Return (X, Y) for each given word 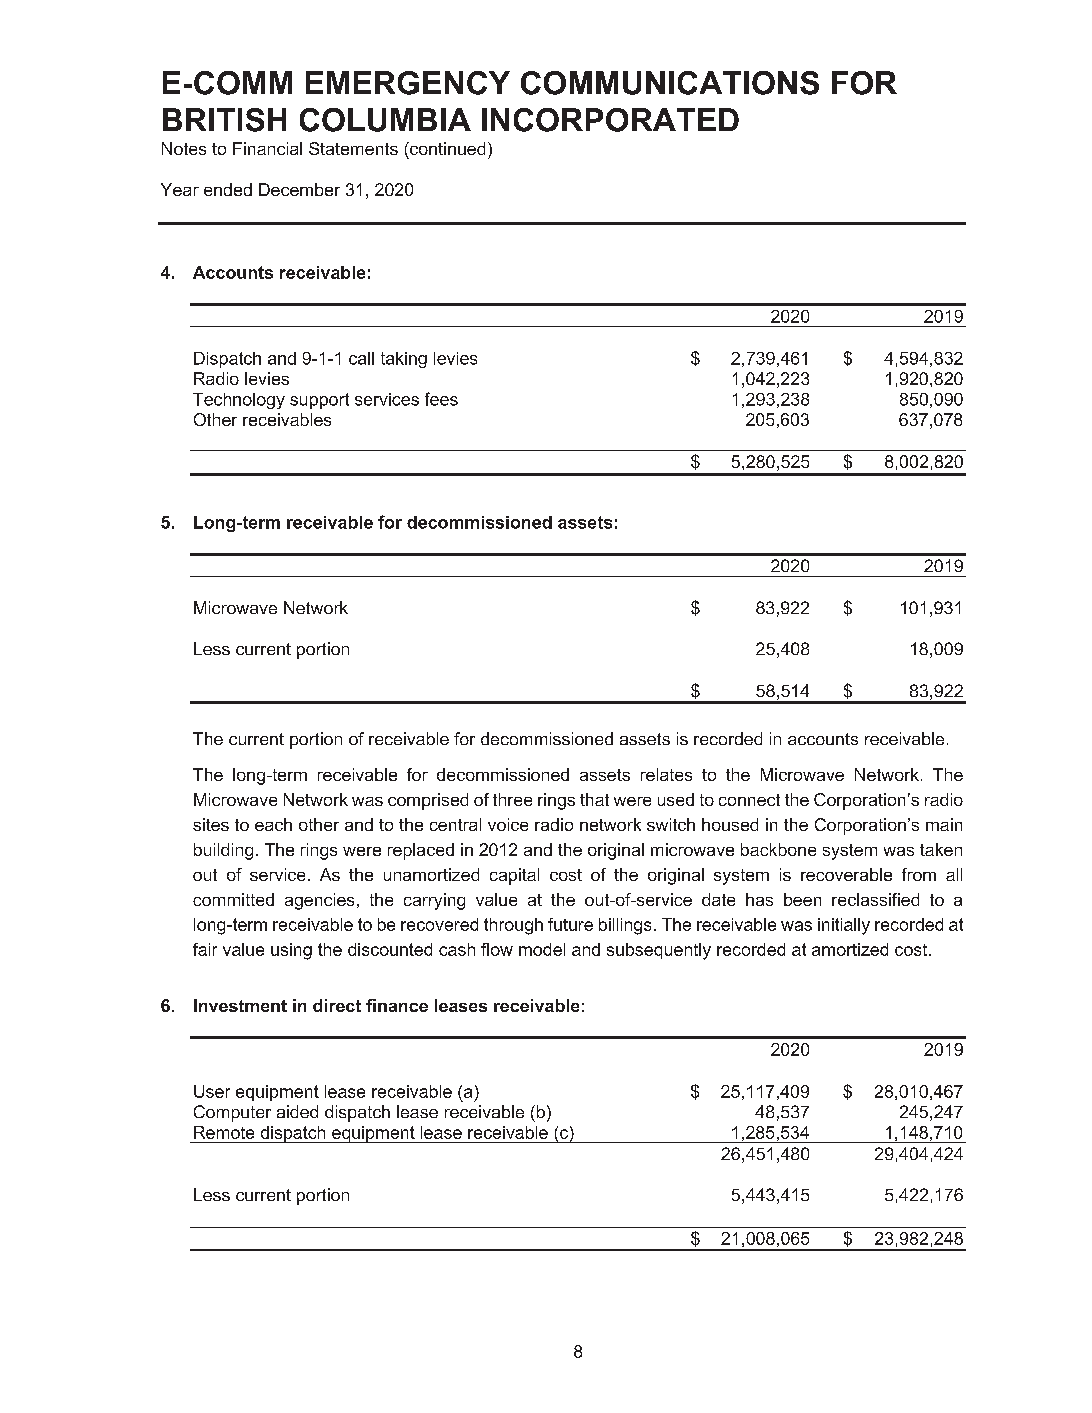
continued (446, 148)
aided (297, 1111)
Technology (239, 401)
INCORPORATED (610, 120)
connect (749, 800)
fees (441, 399)
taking (404, 360)
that (594, 799)
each (273, 824)
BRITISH (224, 120)
